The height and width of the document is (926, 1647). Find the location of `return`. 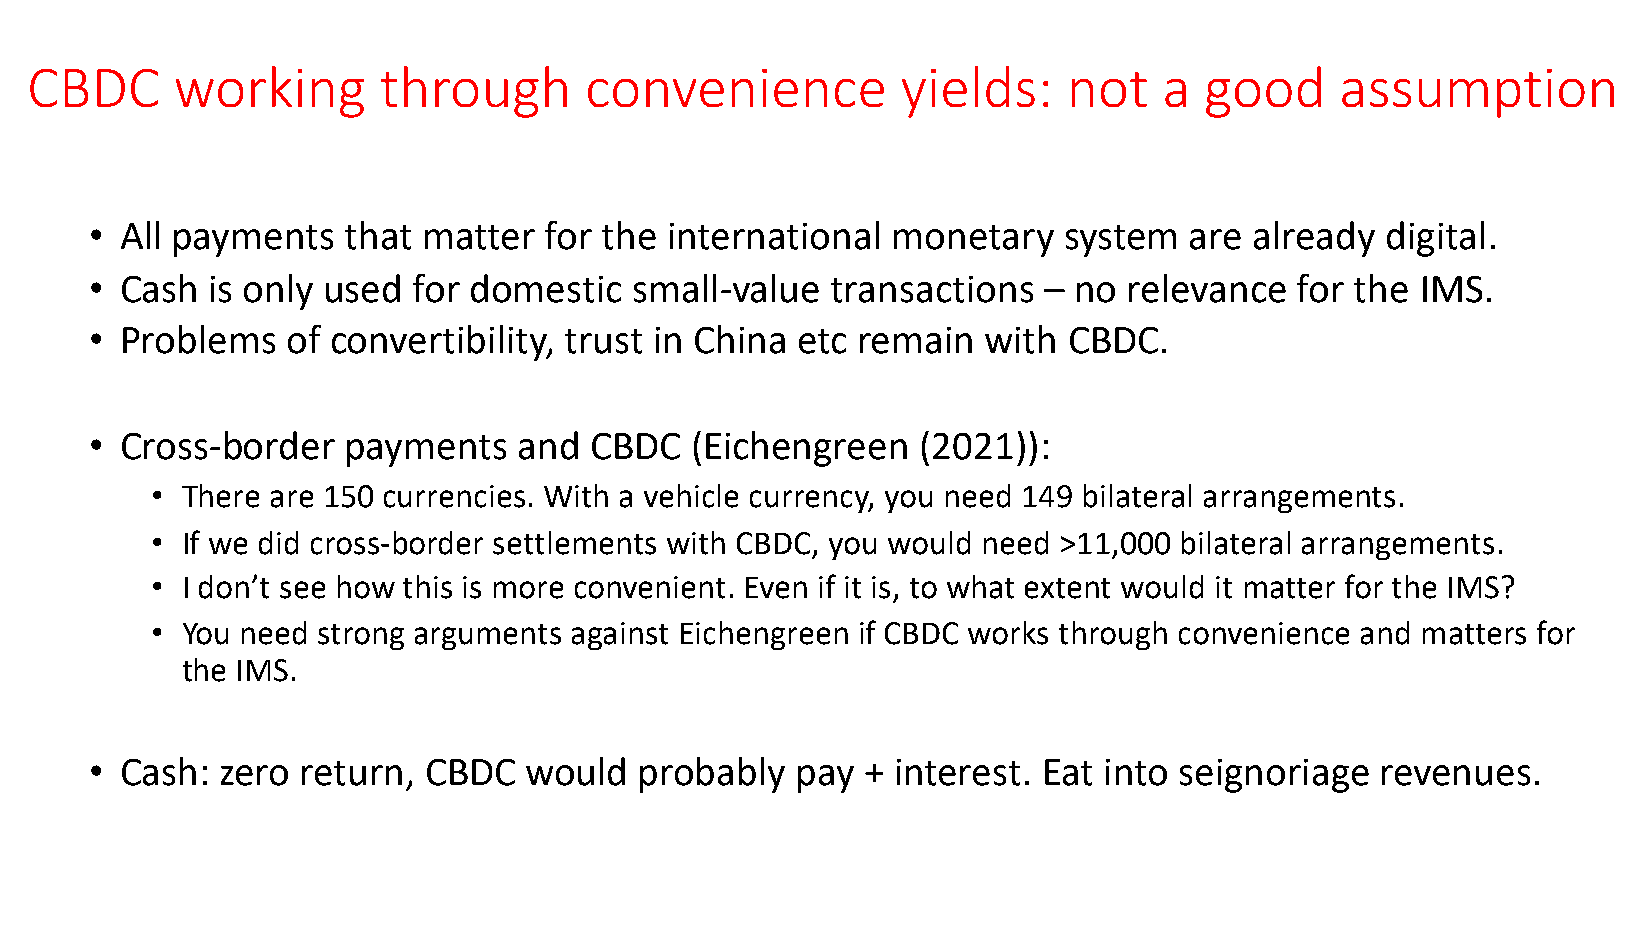

return is located at coordinates (352, 773).
